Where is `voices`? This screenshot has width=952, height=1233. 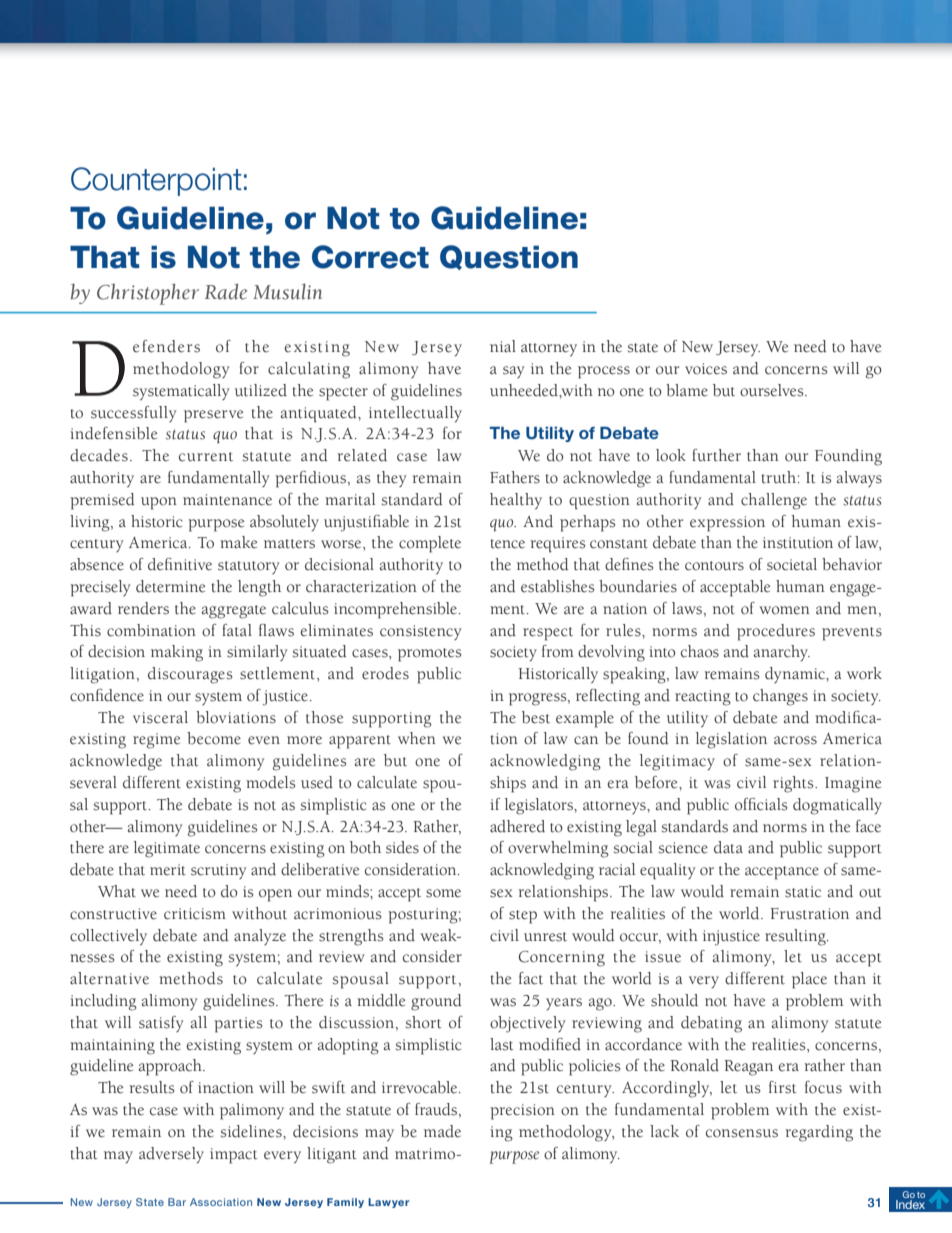
voices is located at coordinates (706, 369).
